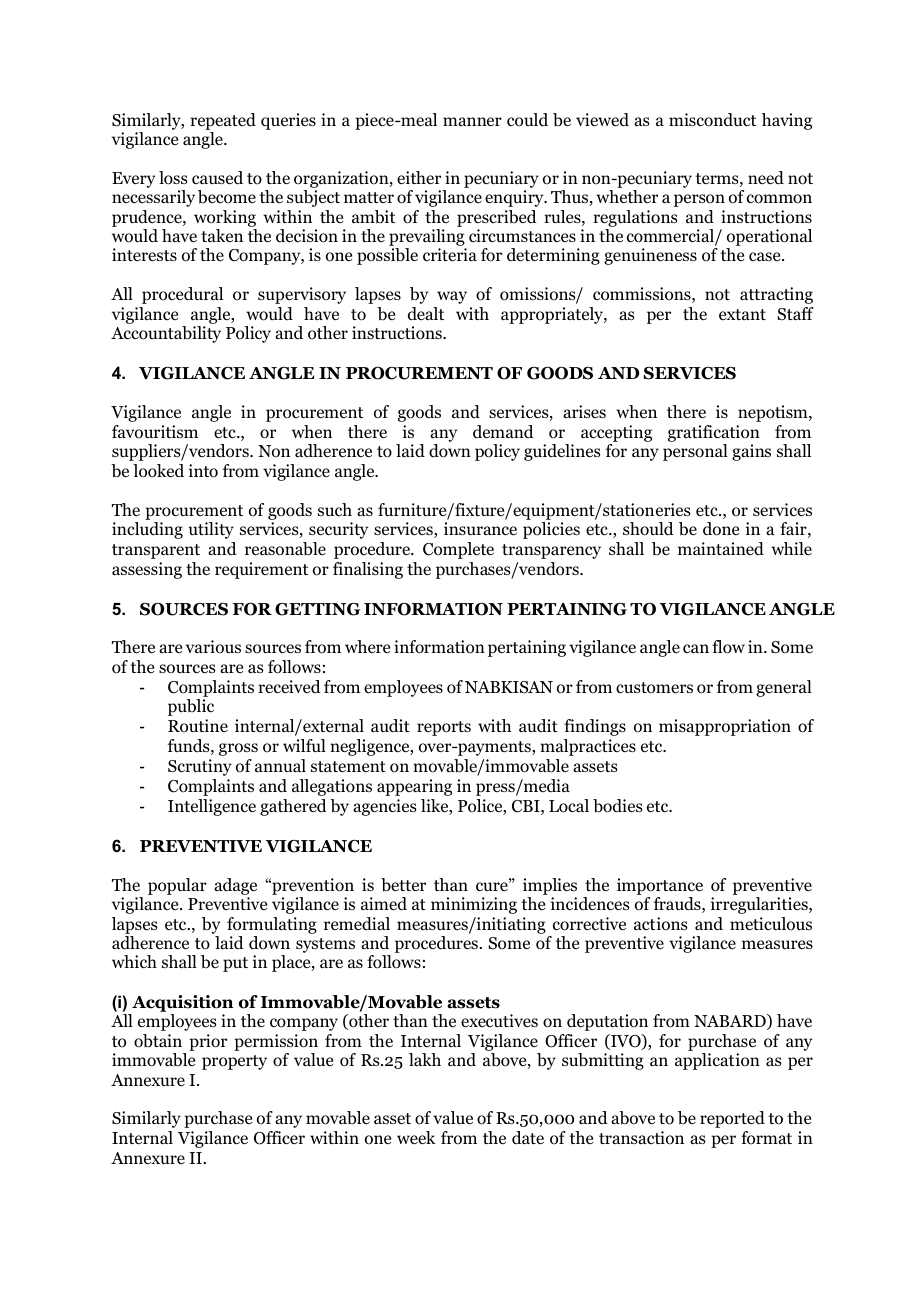 The width and height of the screenshot is (924, 1308). Describe the element at coordinates (416, 1138) in the screenshot. I see `week` at that location.
